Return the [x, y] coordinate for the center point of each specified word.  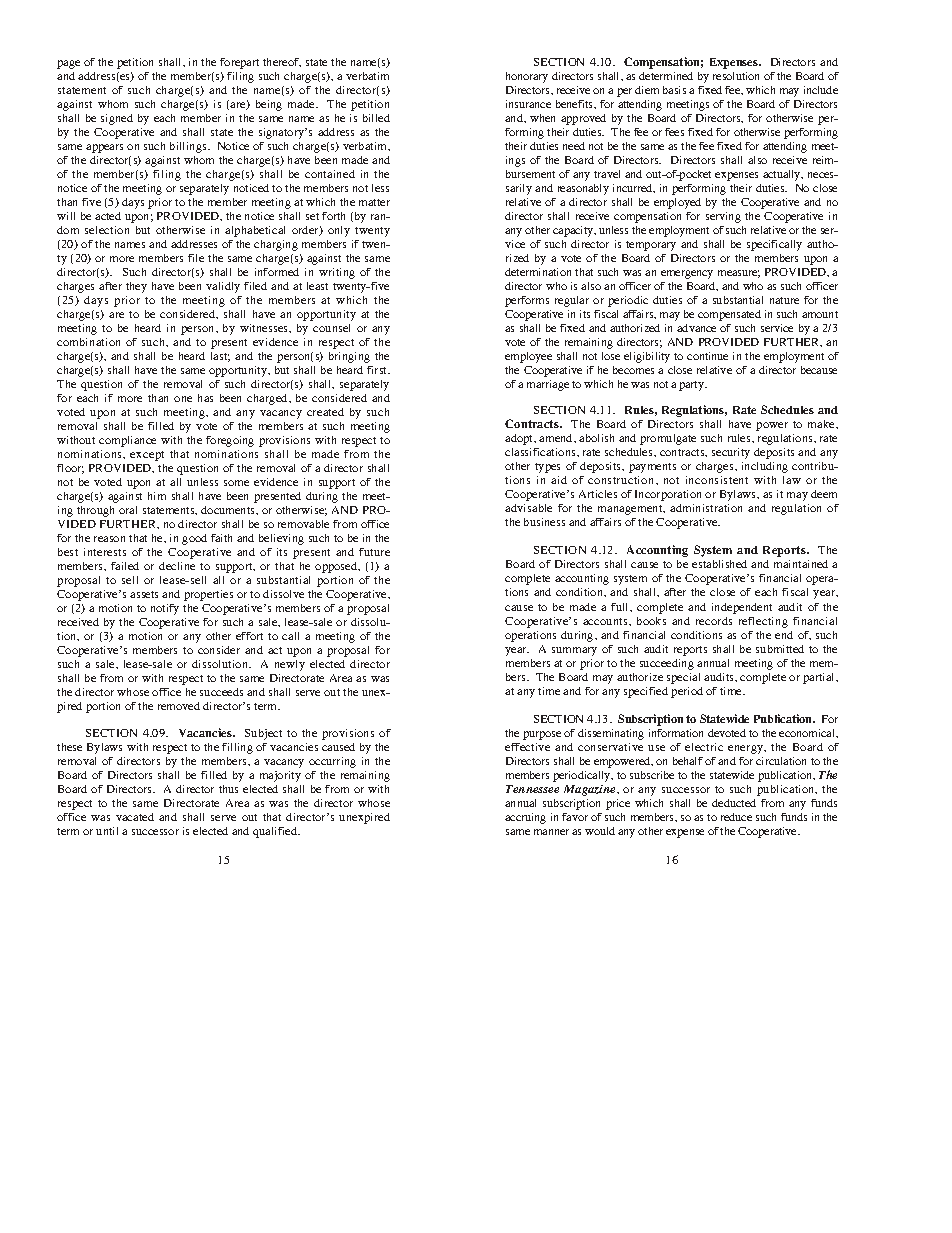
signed [117, 119]
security [731, 453]
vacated [135, 817]
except [147, 456]
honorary [527, 77]
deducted [734, 803]
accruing [525, 818]
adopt [520, 439]
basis [674, 90]
